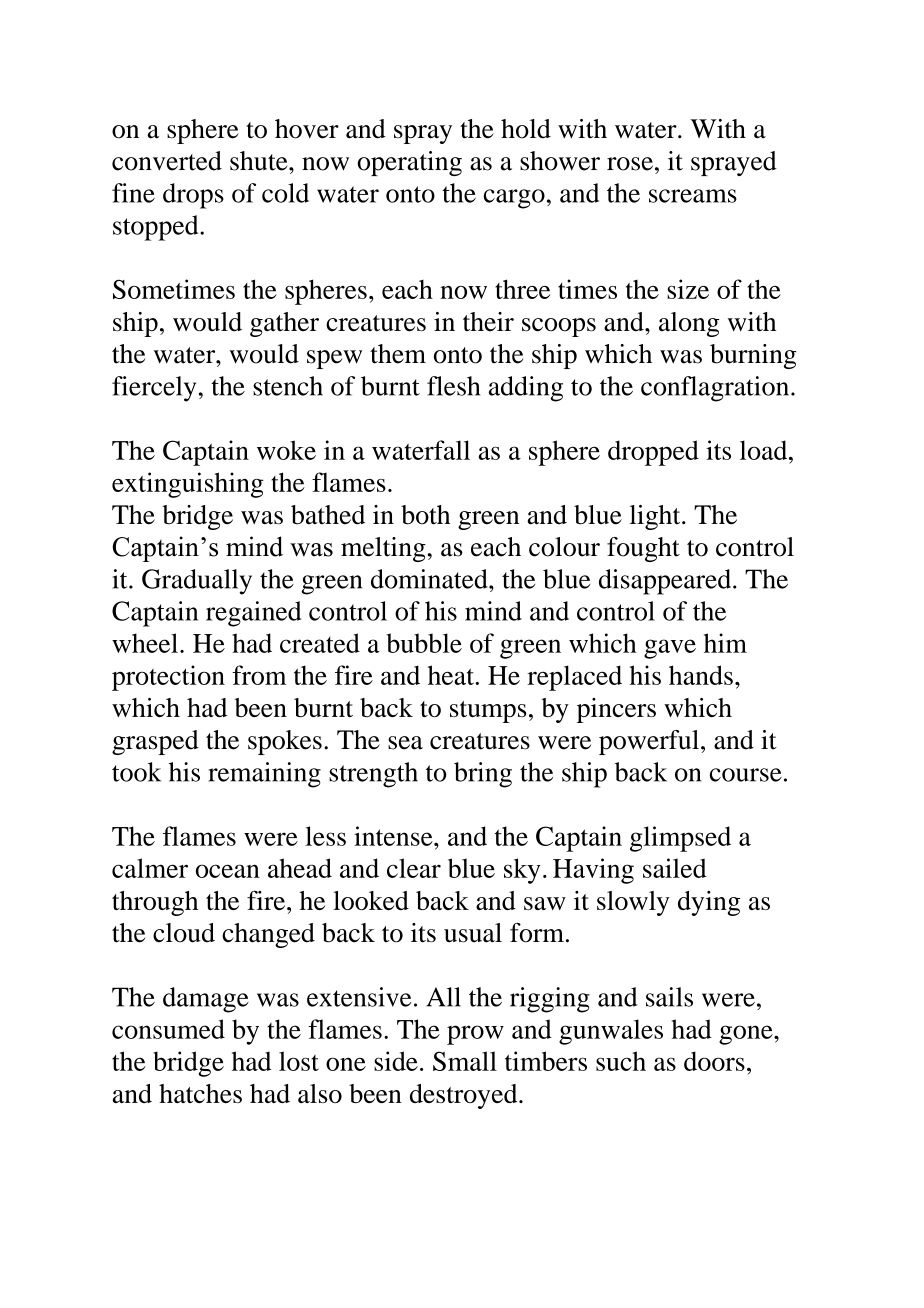  I want to click on operating, so click(409, 163).
